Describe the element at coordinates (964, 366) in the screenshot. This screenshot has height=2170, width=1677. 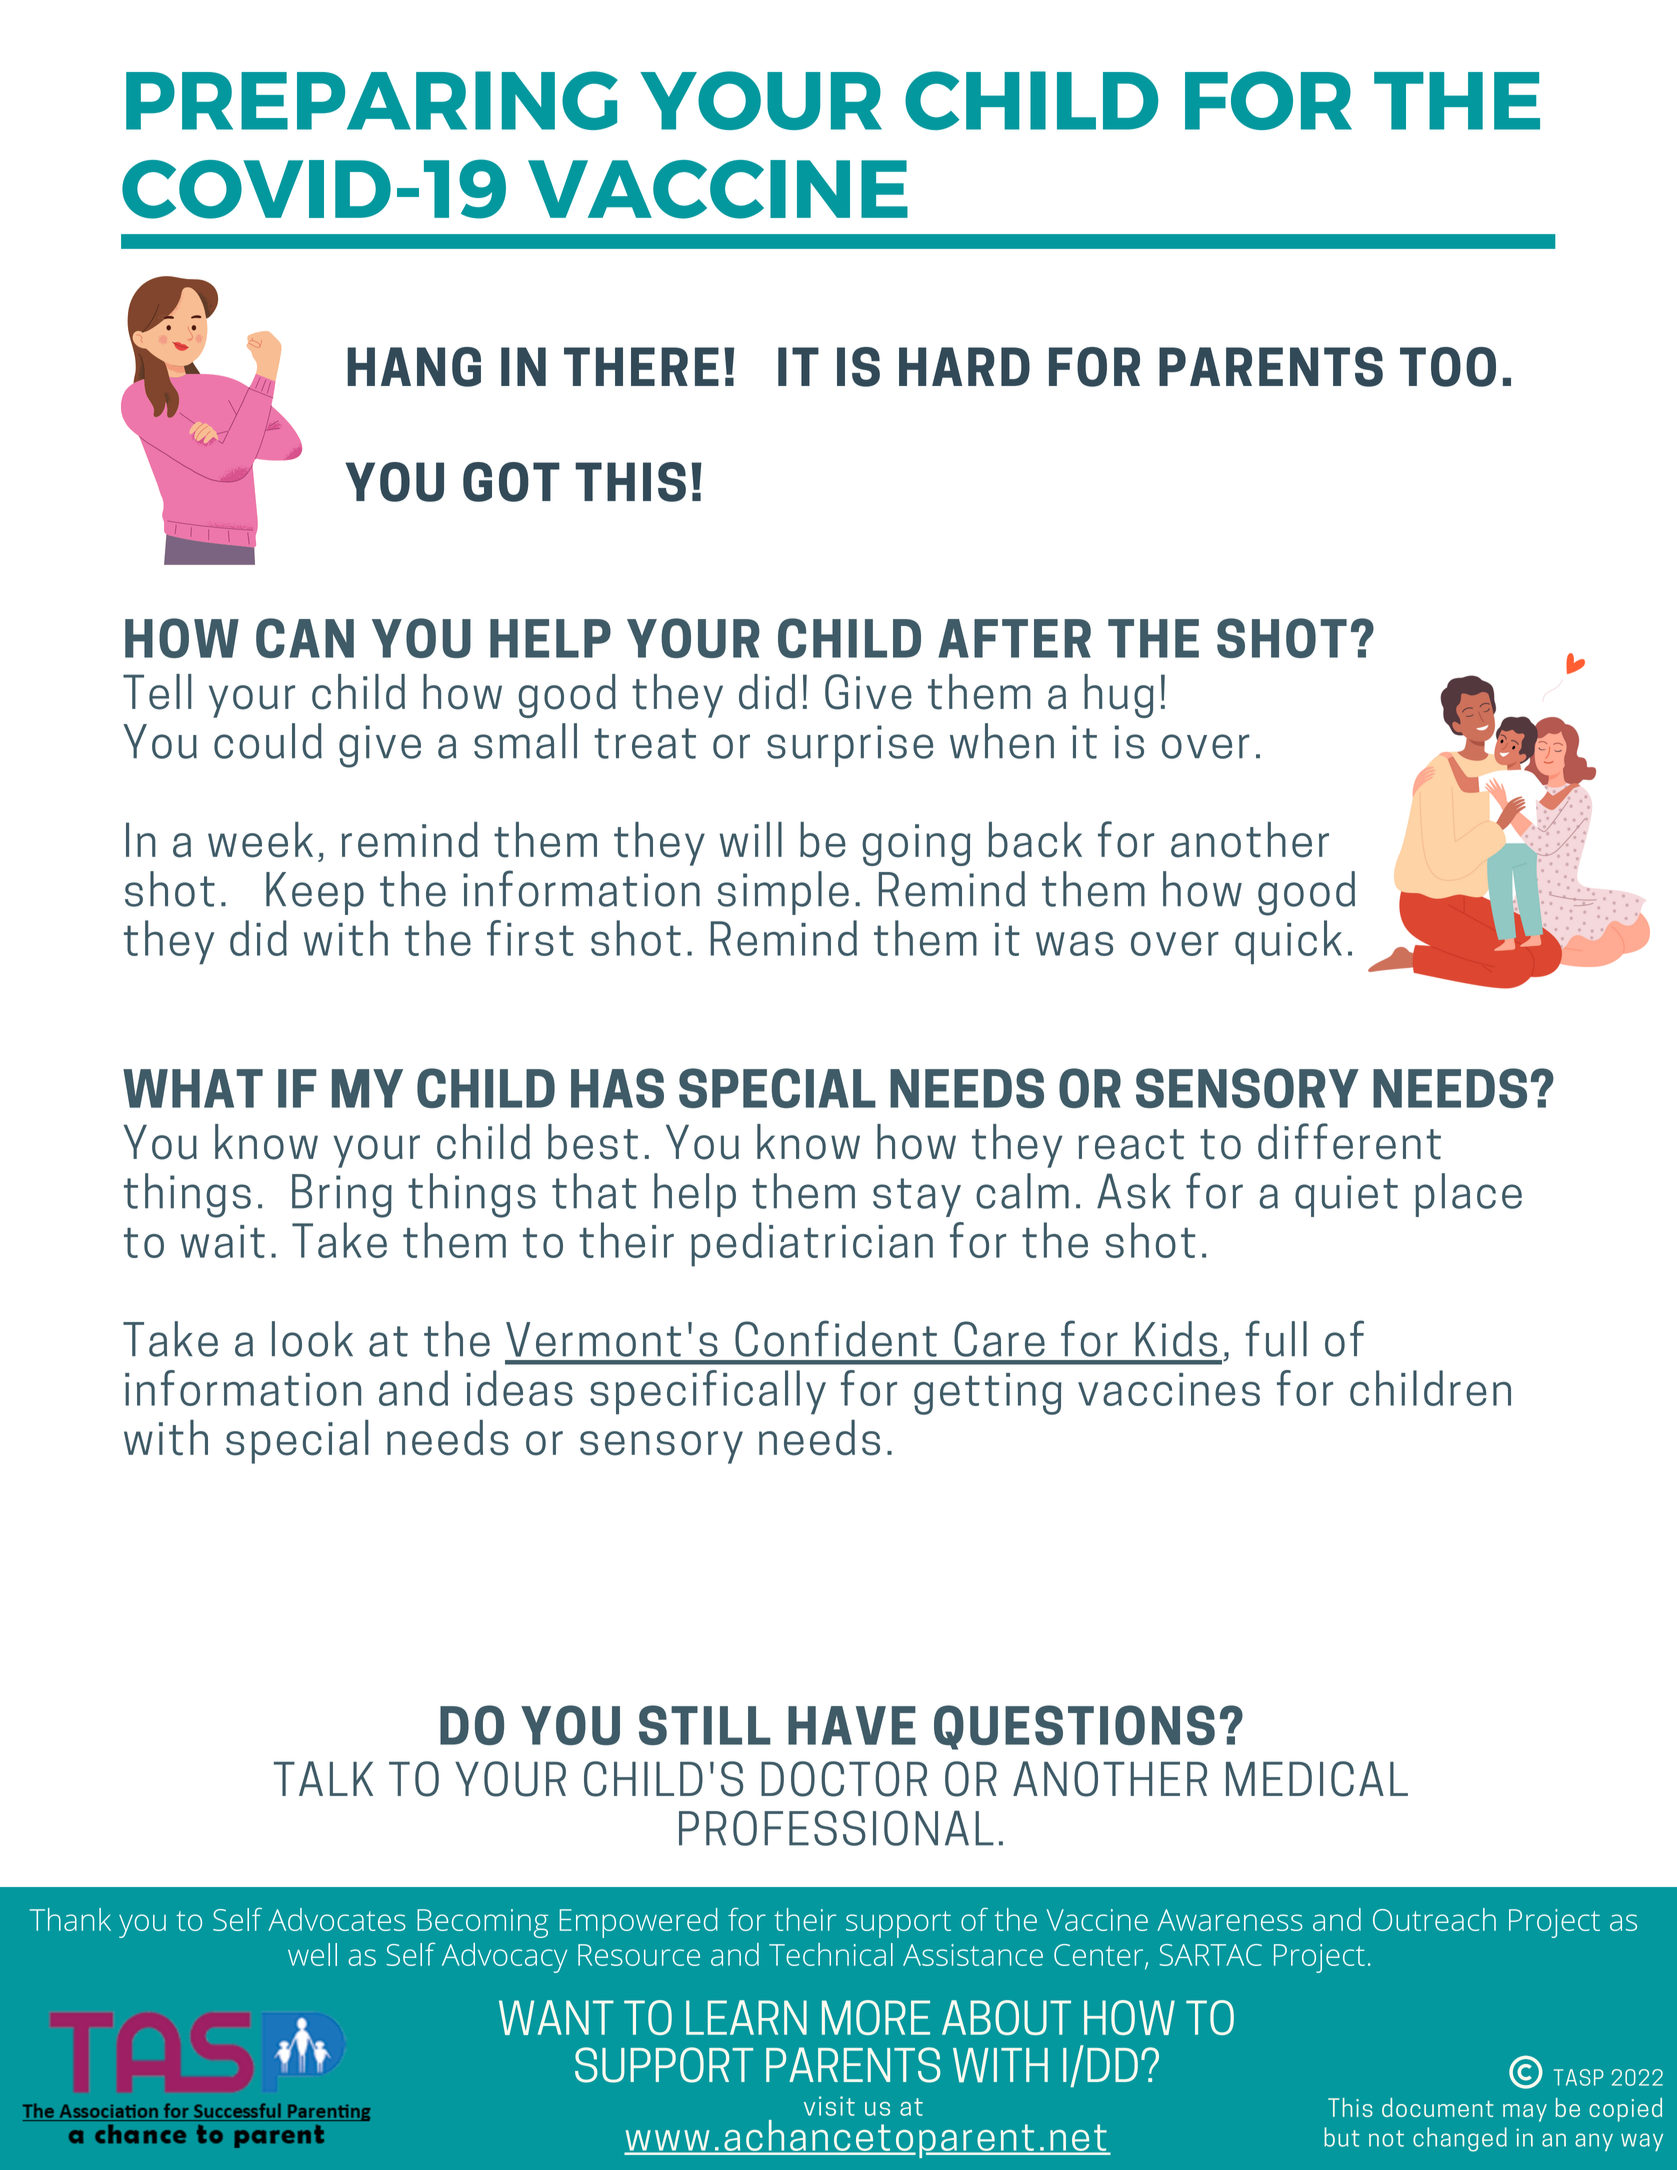
I see `HARD` at that location.
